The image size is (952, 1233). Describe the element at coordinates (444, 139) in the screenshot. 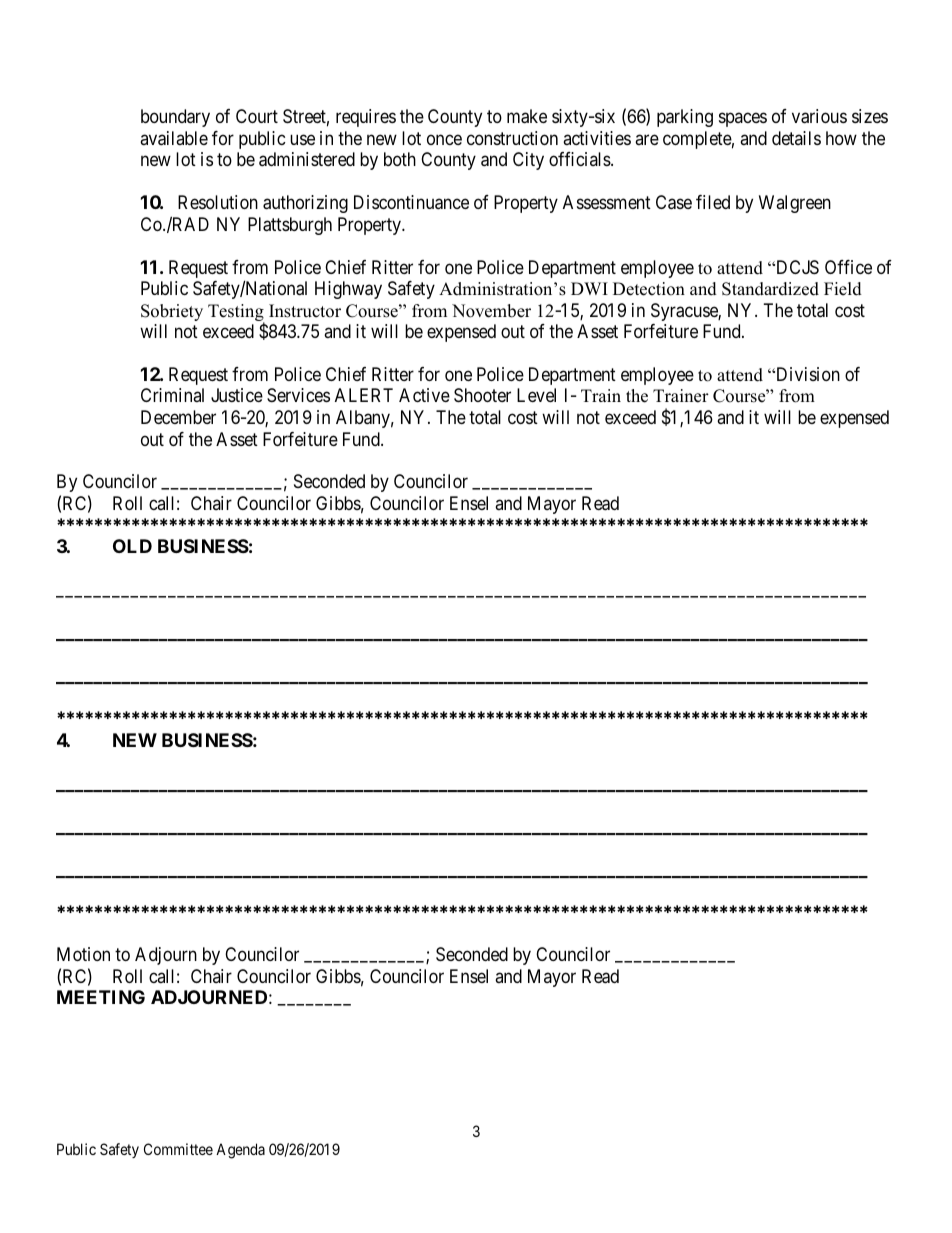

I see `once` at that location.
